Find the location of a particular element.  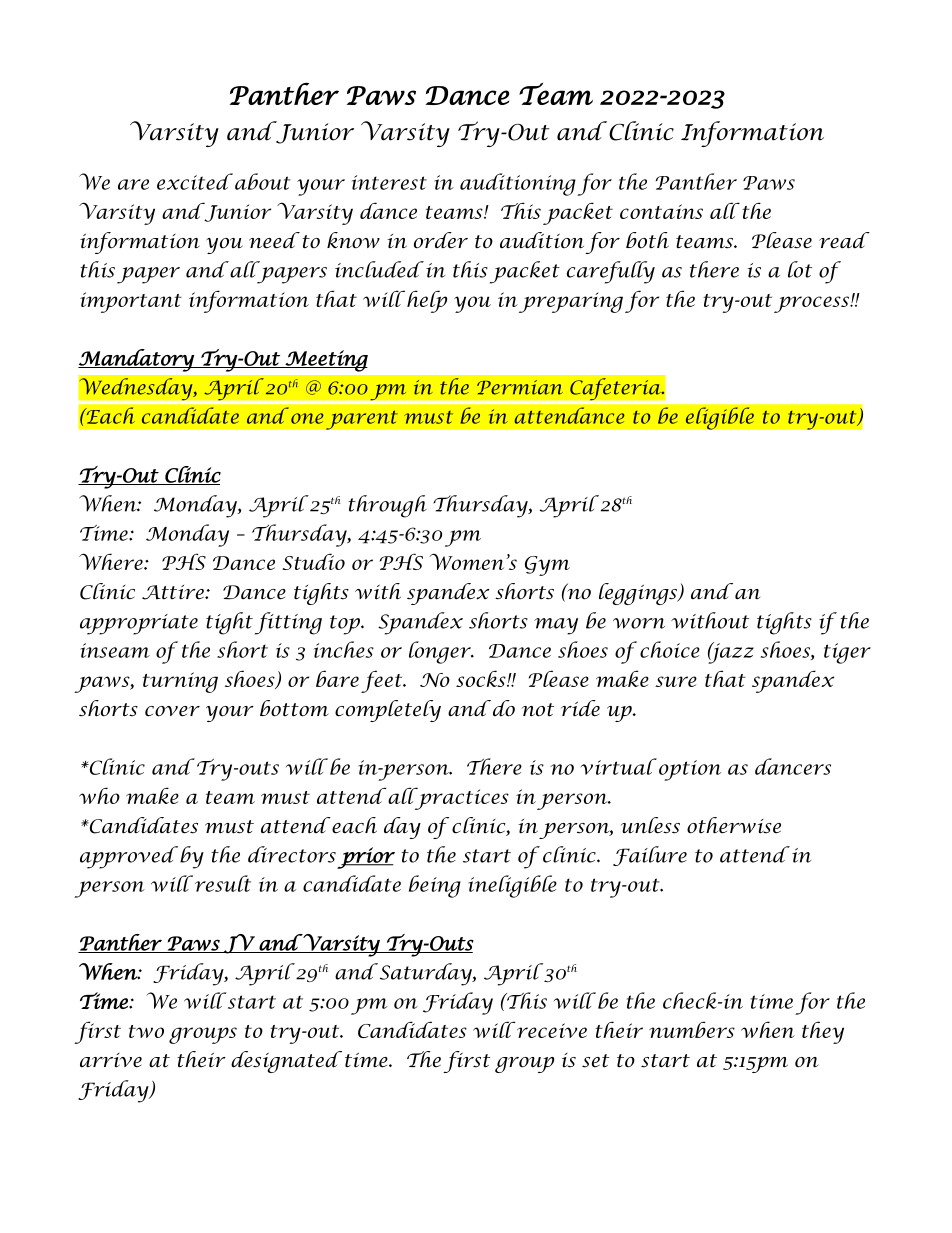

contains is located at coordinates (661, 211).
